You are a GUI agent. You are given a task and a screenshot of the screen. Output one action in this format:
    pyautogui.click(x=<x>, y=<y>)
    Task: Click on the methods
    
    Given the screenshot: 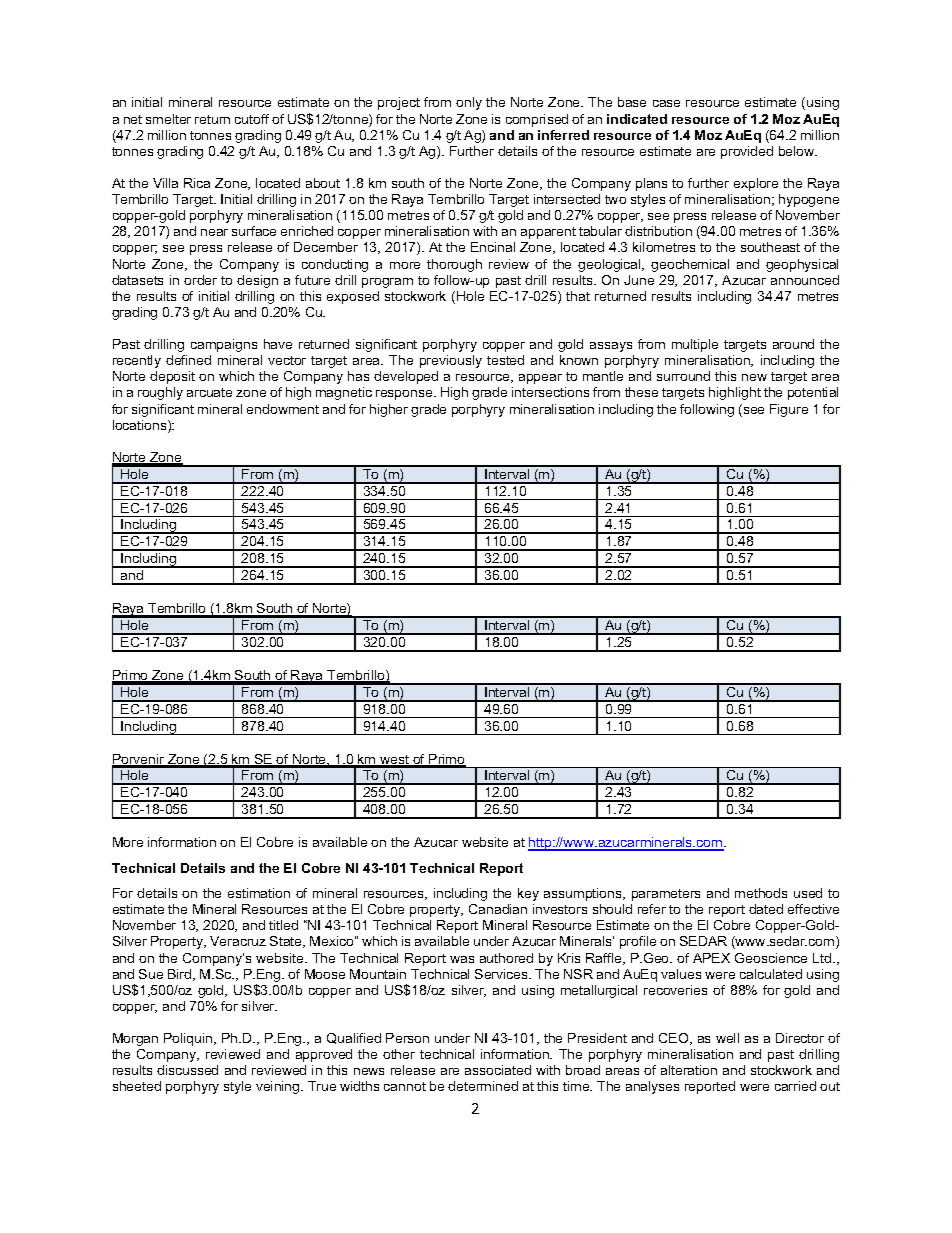 What is the action you would take?
    pyautogui.click(x=761, y=893)
